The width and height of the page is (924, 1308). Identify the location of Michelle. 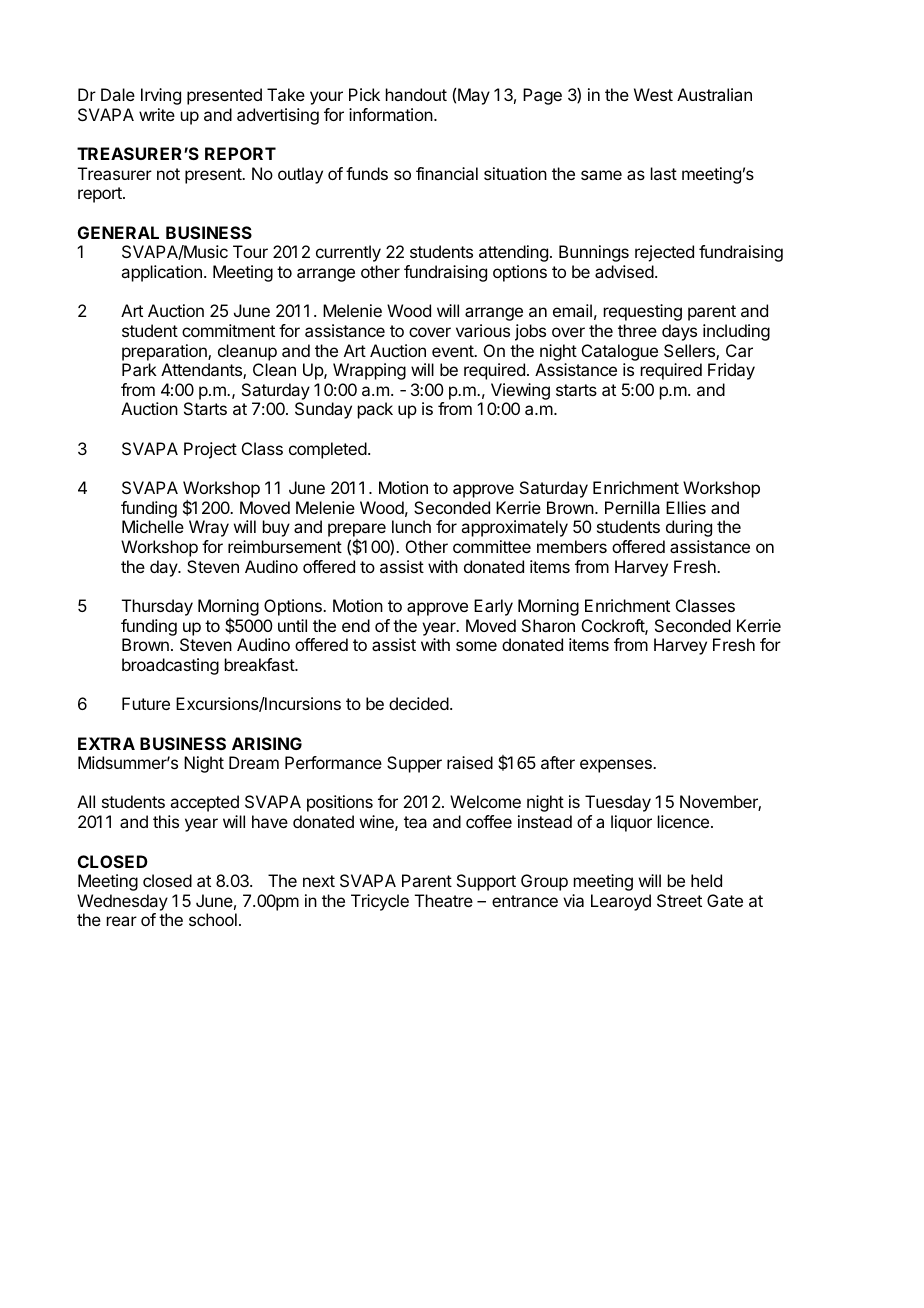
(153, 526).
